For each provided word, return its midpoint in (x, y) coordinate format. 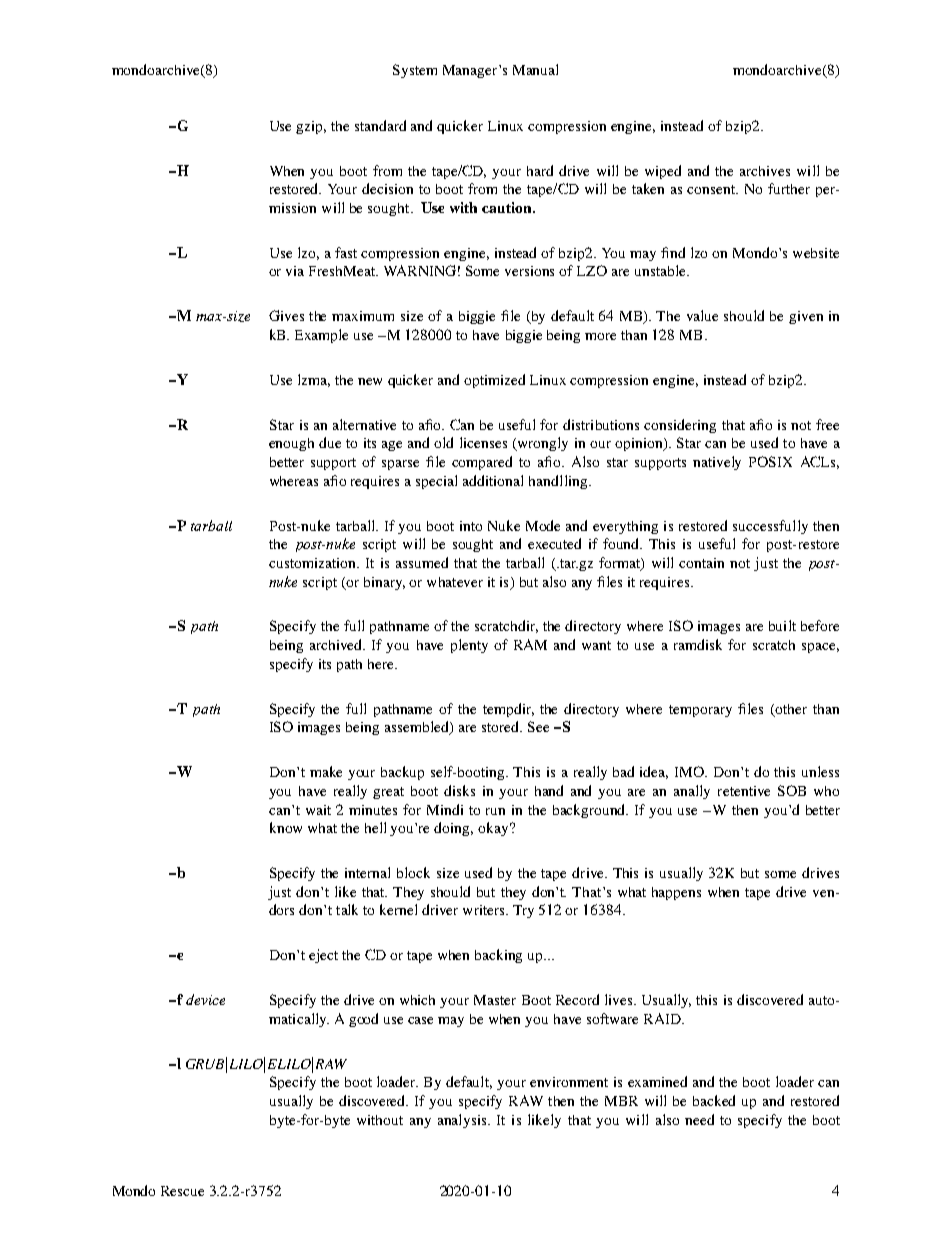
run (495, 811)
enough (291, 444)
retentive (744, 791)
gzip (311, 127)
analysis (463, 1121)
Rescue (182, 1191)
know (286, 827)
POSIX (770, 461)
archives (765, 171)
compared (482, 463)
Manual (535, 69)
